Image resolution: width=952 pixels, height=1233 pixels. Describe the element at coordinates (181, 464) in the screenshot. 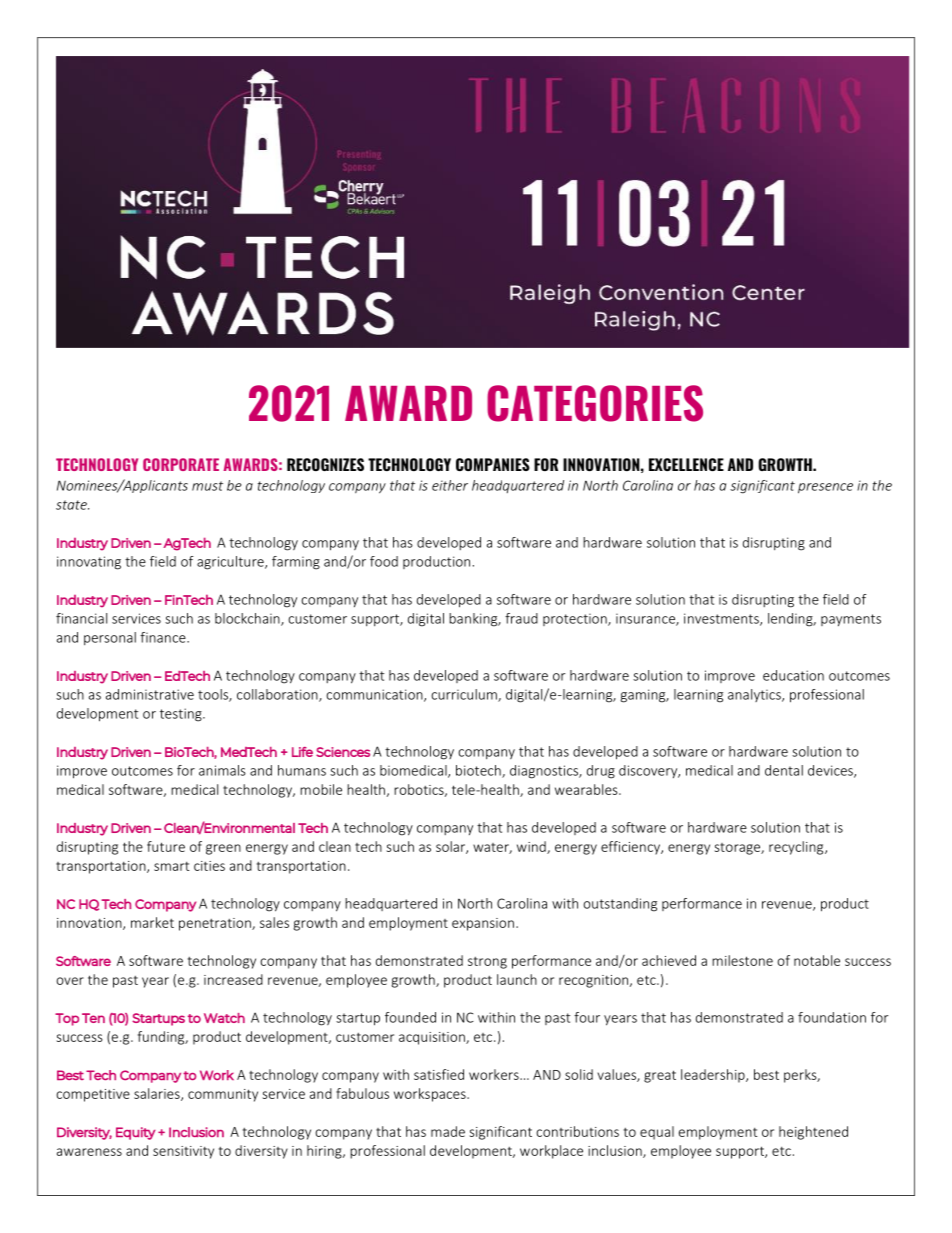

I see `CORPORATE` at that location.
